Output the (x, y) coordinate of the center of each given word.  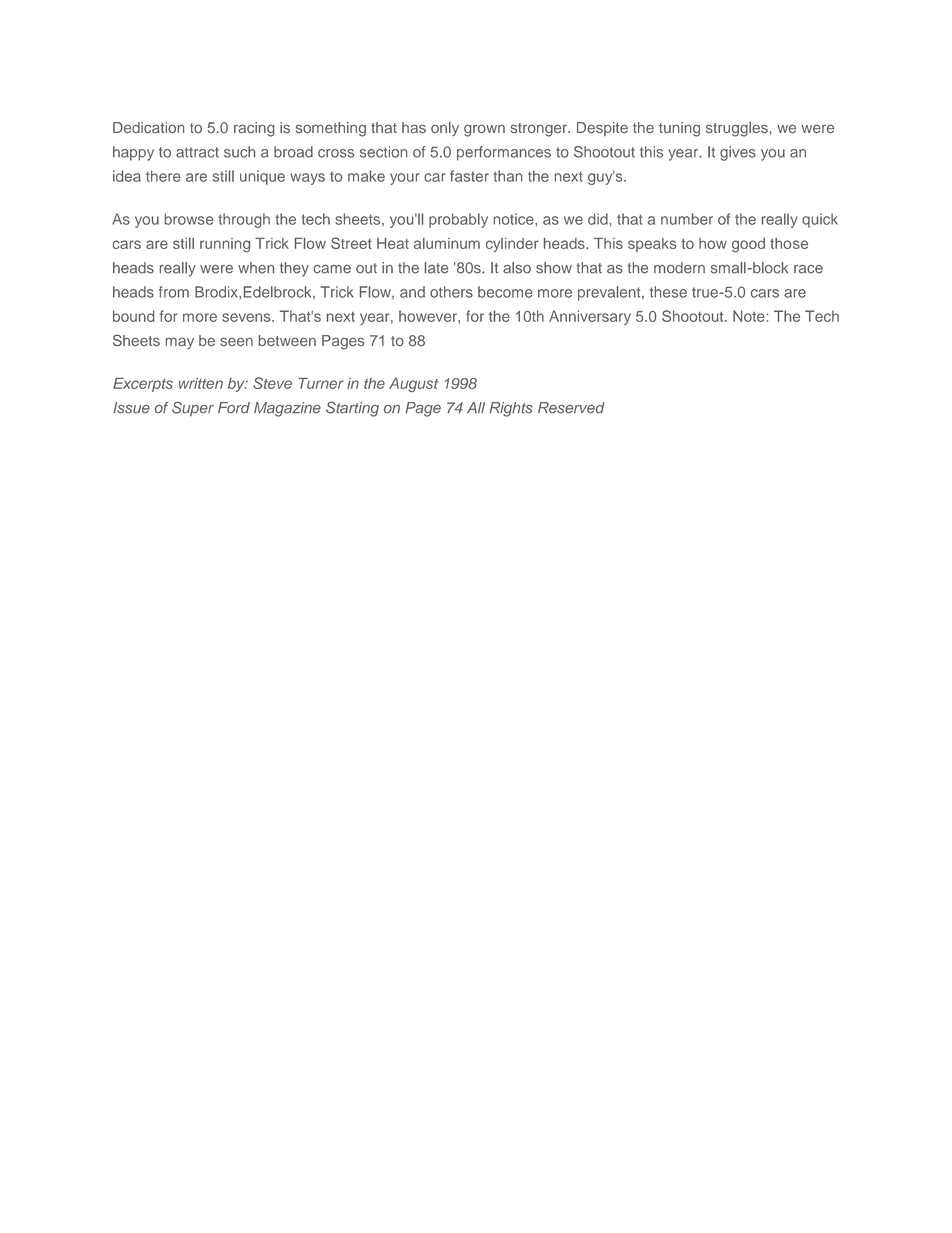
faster (469, 176)
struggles (737, 129)
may (180, 343)
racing (254, 129)
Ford (234, 408)
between (287, 340)
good (748, 245)
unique (262, 177)
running (225, 245)
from (174, 292)
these (668, 292)
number (687, 219)
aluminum (447, 243)
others (451, 292)
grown (484, 130)
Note (749, 316)
